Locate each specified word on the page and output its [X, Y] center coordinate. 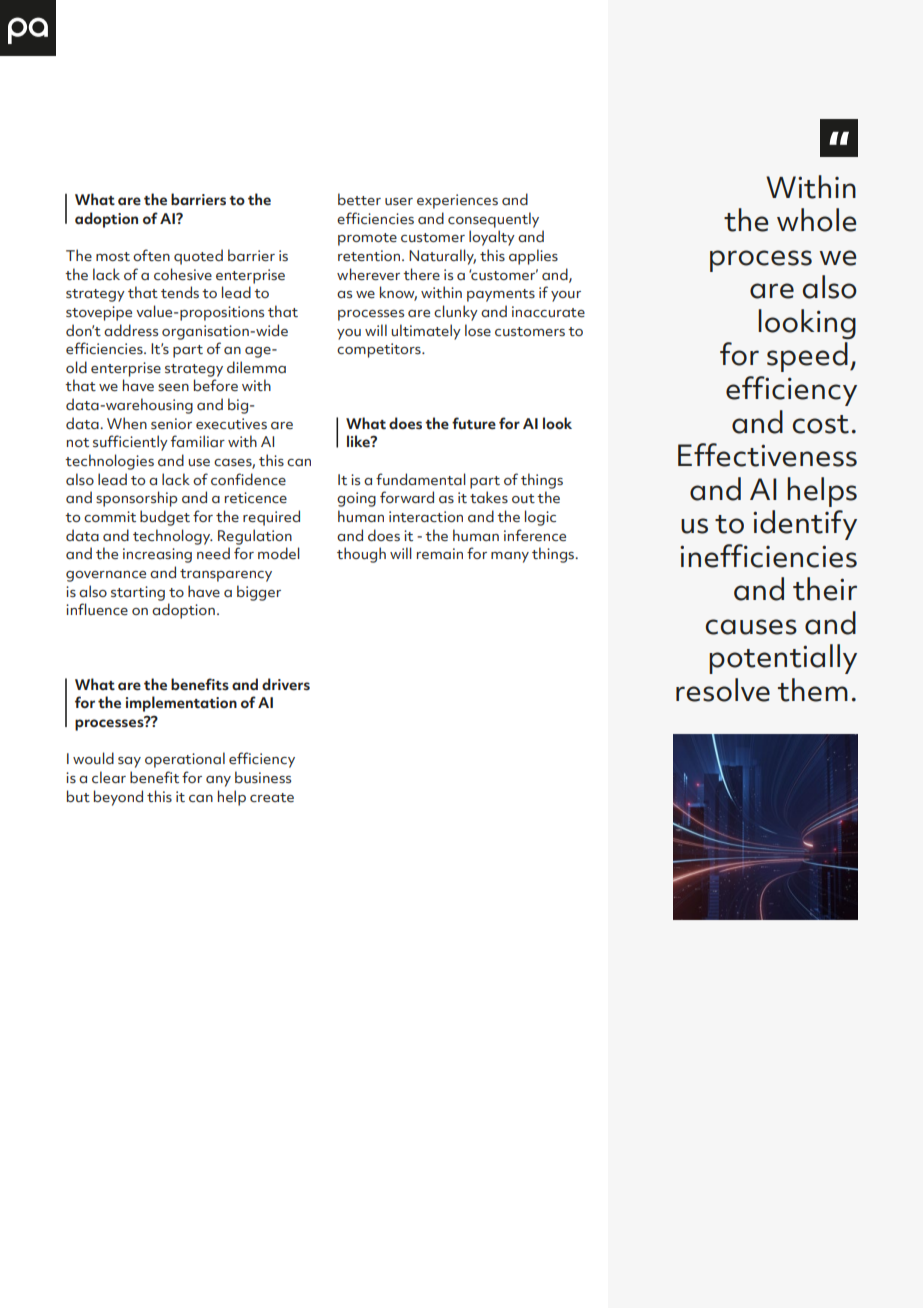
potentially [783, 659]
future [474, 423]
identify [805, 525]
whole [816, 220]
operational [185, 760]
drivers [286, 684]
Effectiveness [767, 455]
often [151, 255]
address [131, 330]
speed [807, 357]
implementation [181, 704]
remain [440, 553]
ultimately [426, 332]
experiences [457, 201]
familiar [198, 441]
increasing [157, 555]
